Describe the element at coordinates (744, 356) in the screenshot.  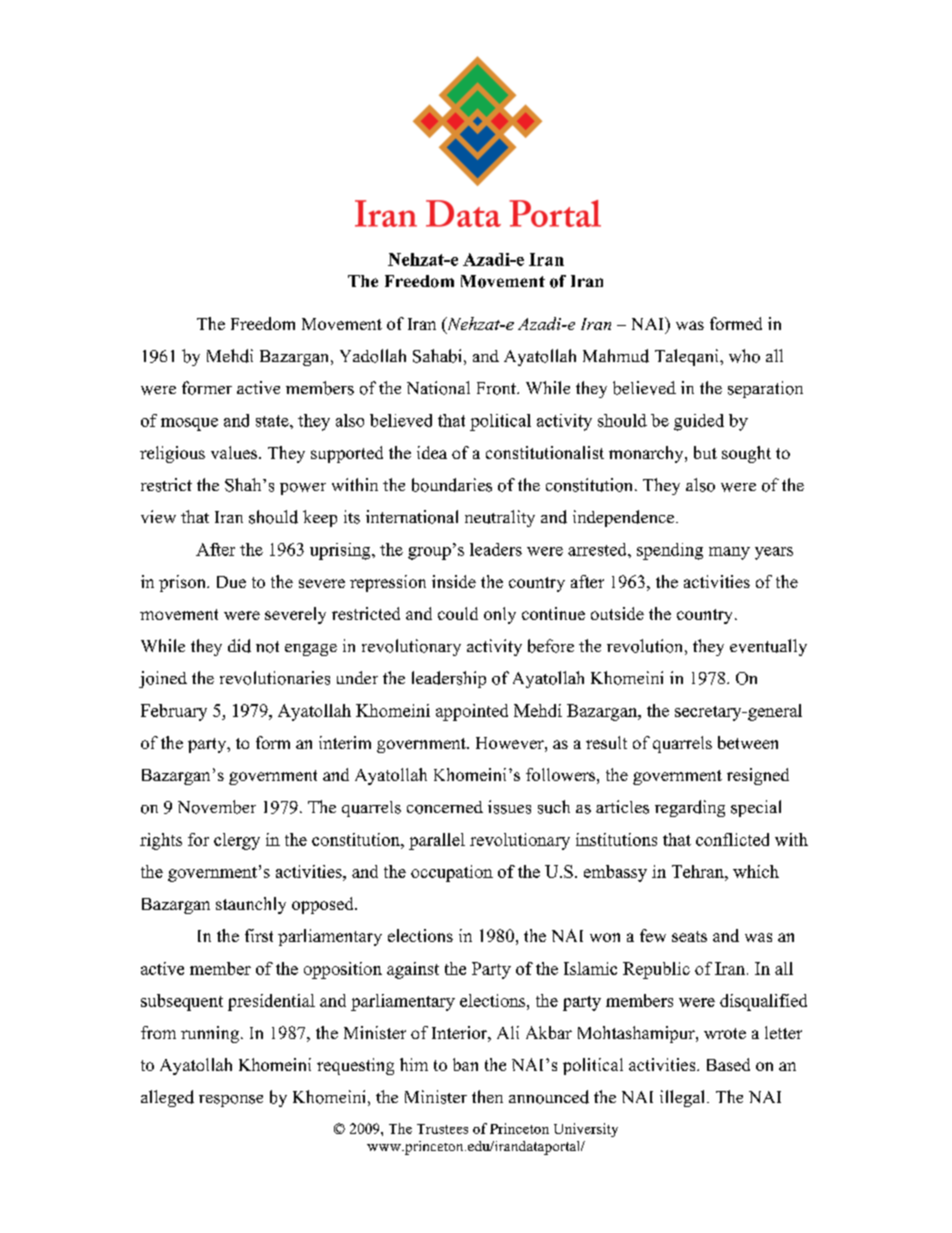
I see `who` at that location.
